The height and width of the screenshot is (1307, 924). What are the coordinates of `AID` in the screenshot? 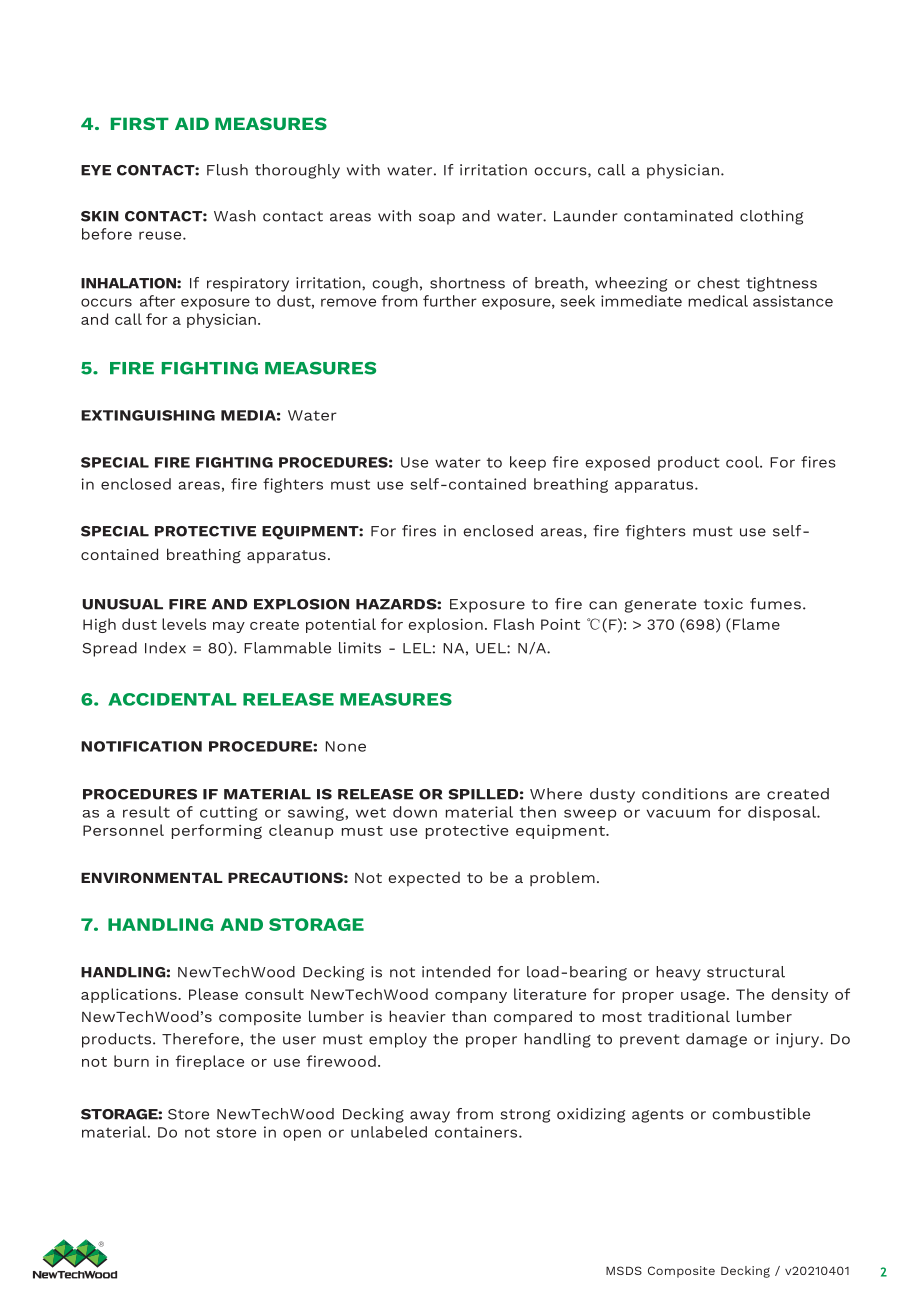 It's located at (192, 123).
